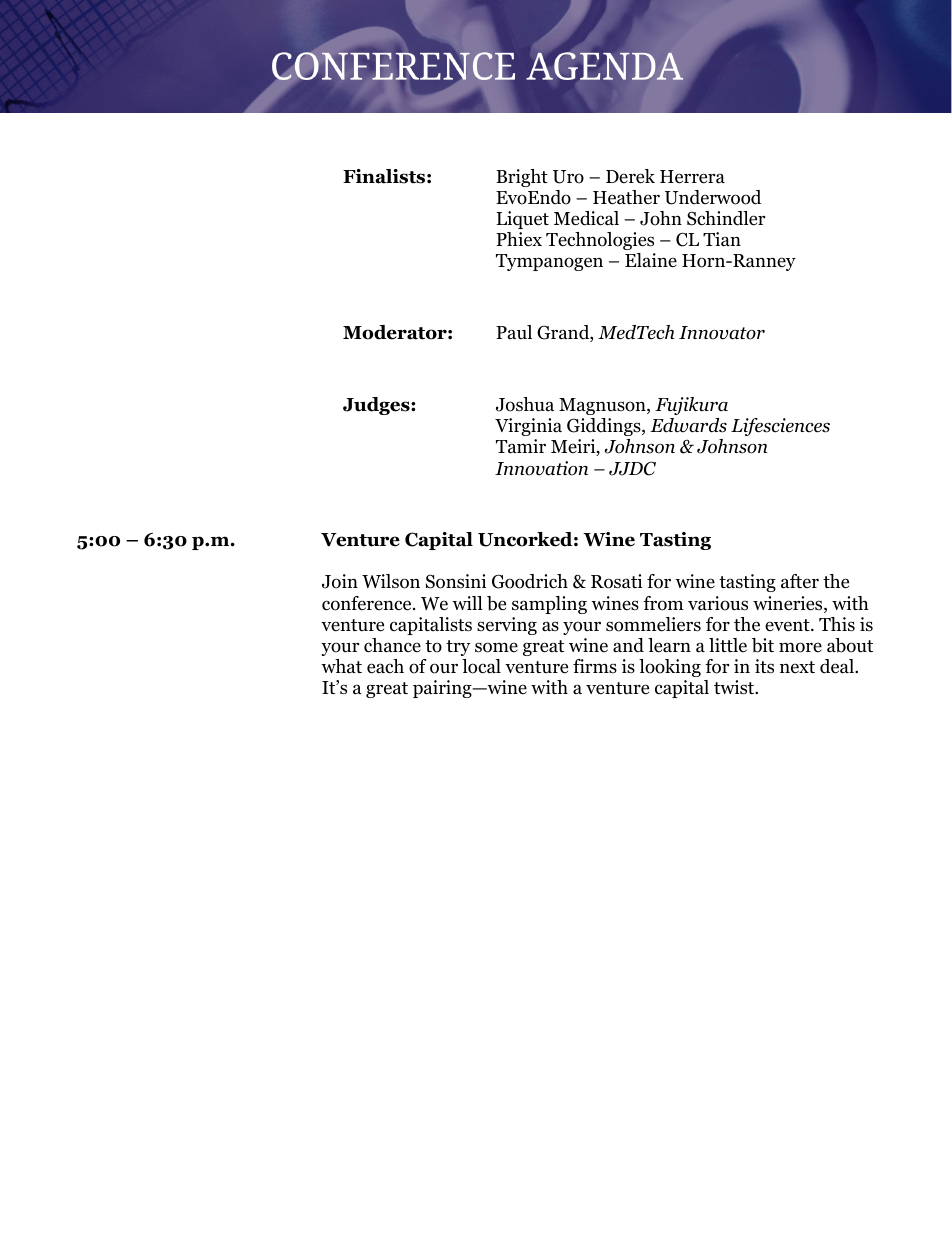 The height and width of the screenshot is (1233, 952). What do you see at coordinates (514, 332) in the screenshot?
I see `Paul` at bounding box center [514, 332].
